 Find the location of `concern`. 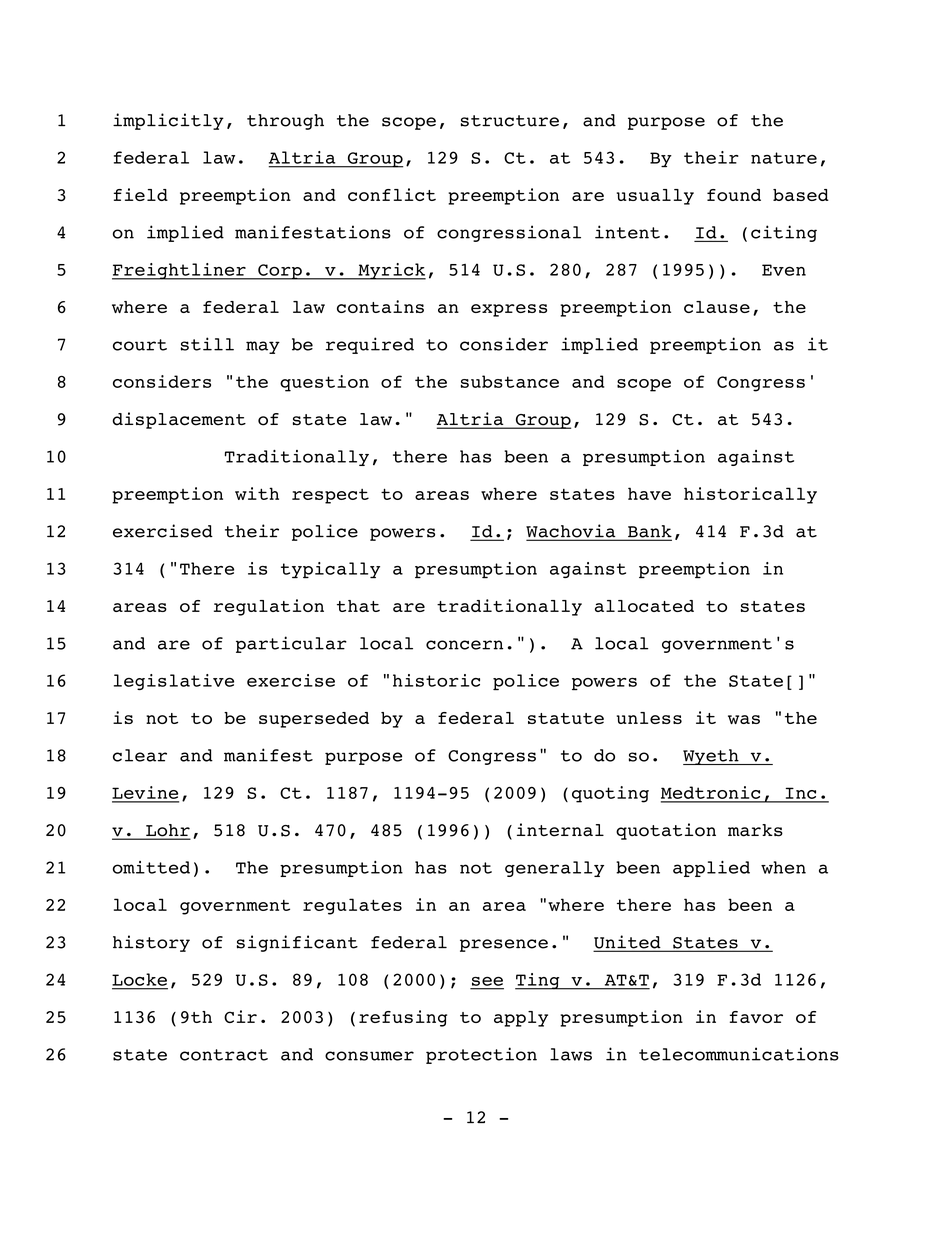

concern is located at coordinates (464, 645).
